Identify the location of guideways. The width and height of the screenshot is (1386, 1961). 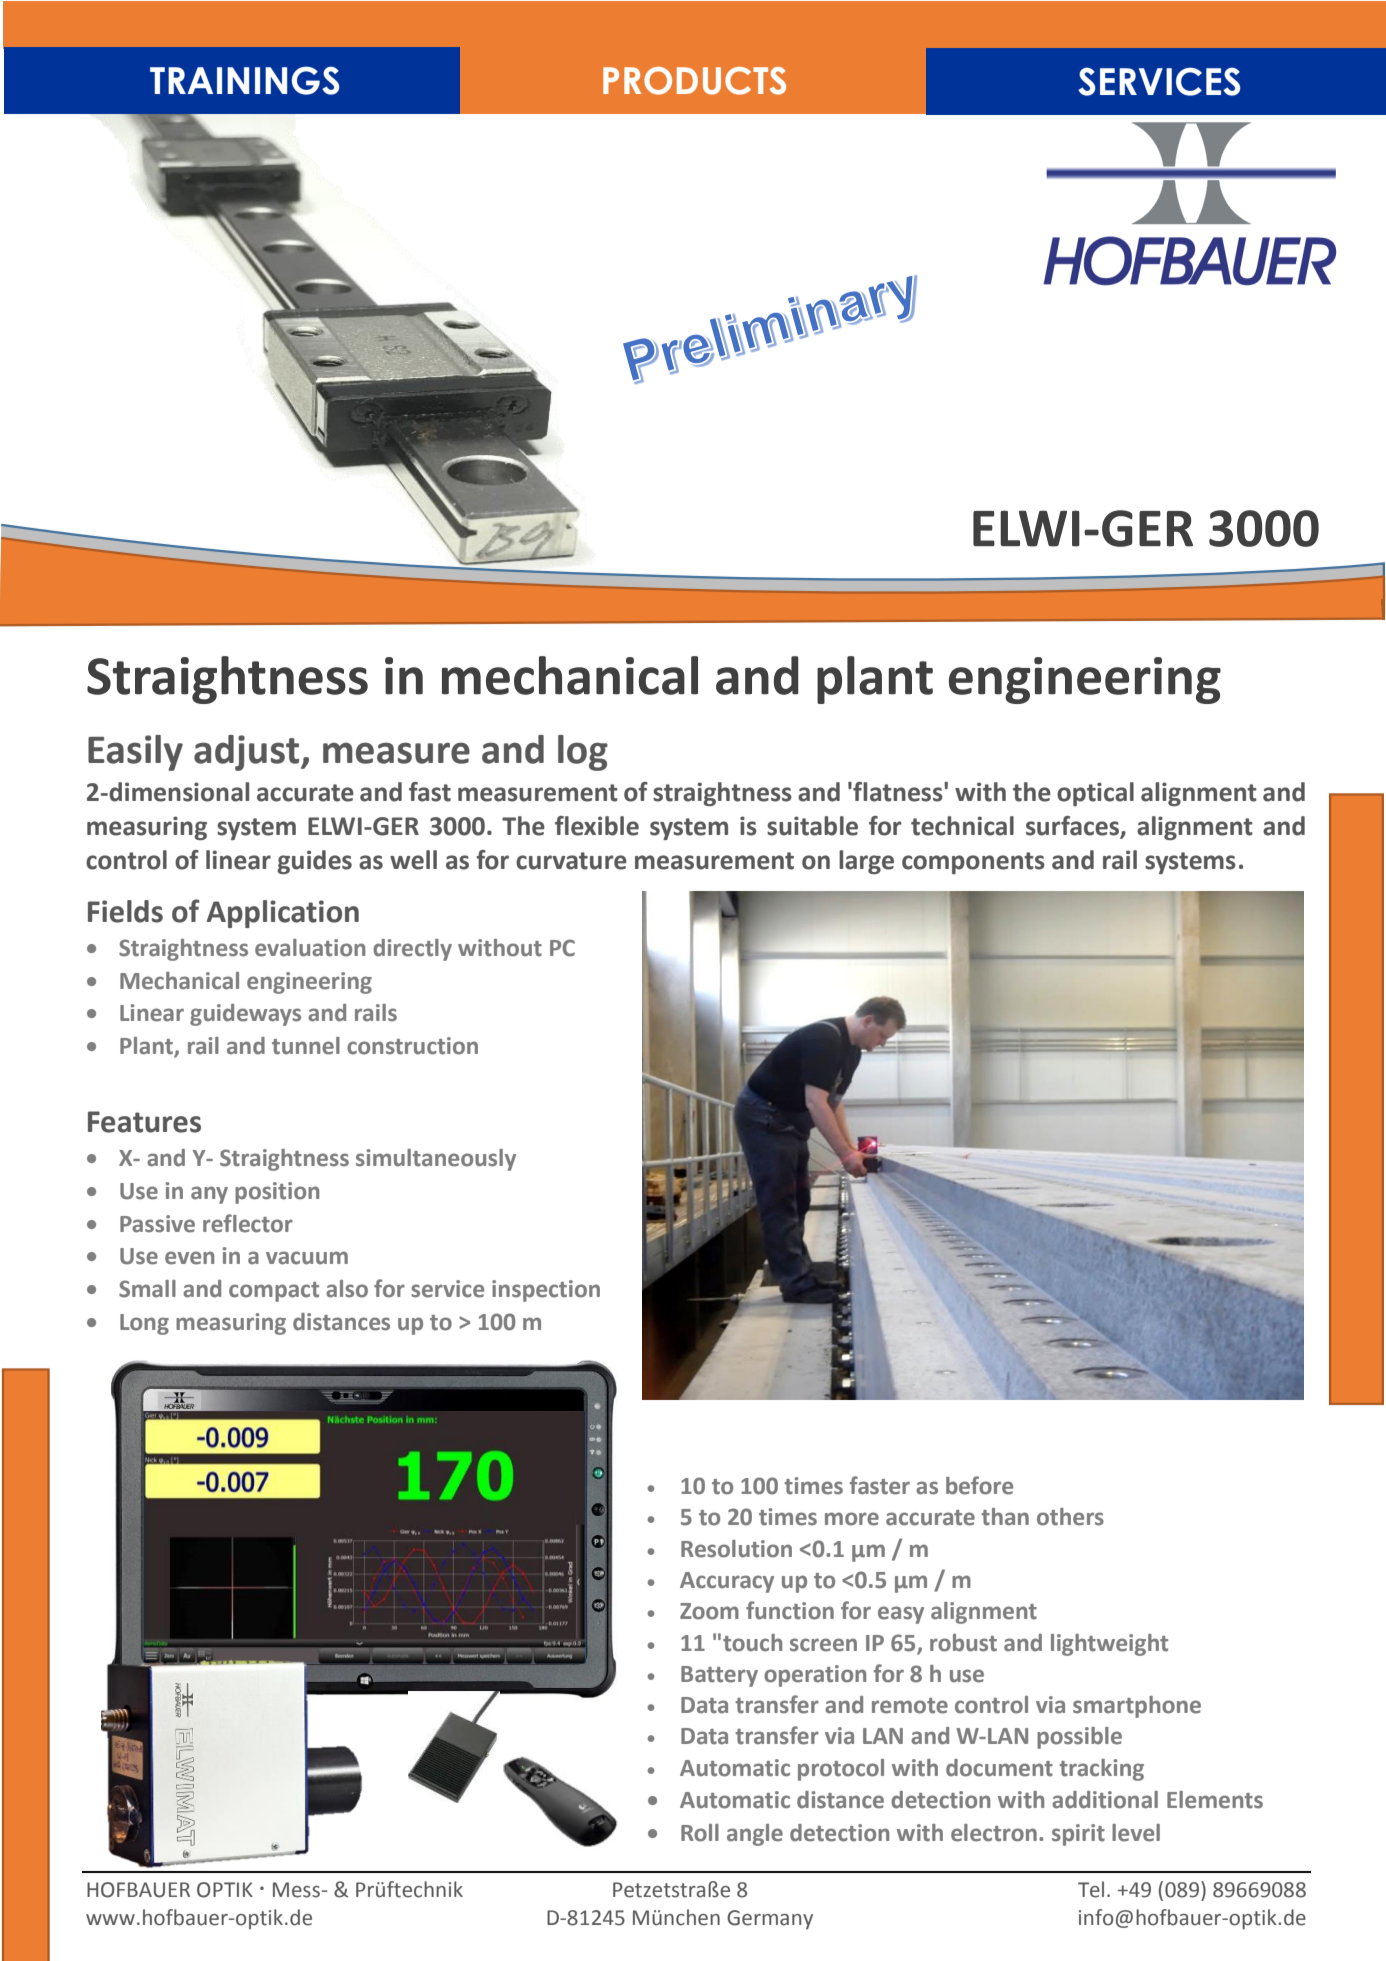
(245, 1015).
